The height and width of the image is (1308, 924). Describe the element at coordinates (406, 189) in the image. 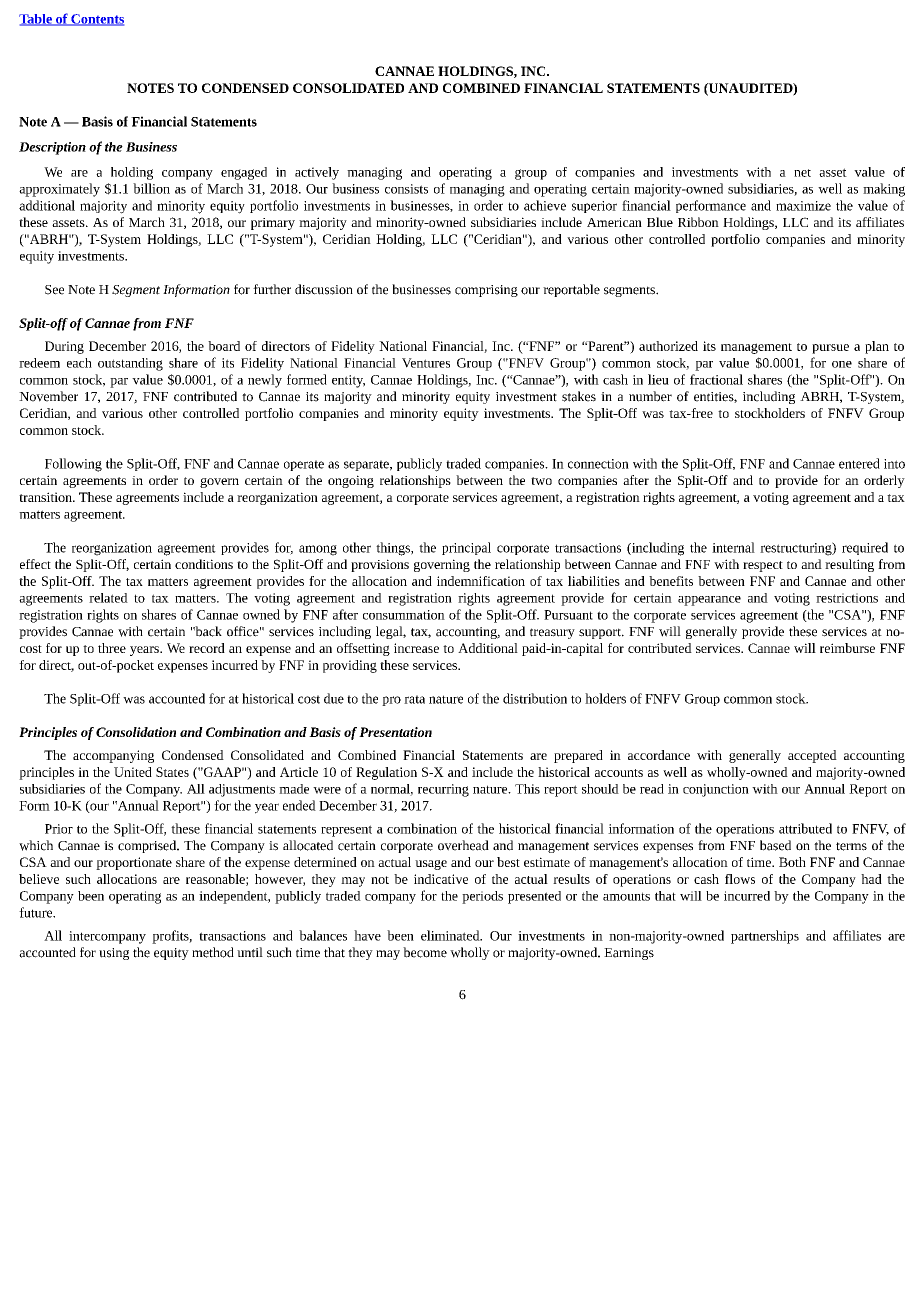

I see `consists` at that location.
